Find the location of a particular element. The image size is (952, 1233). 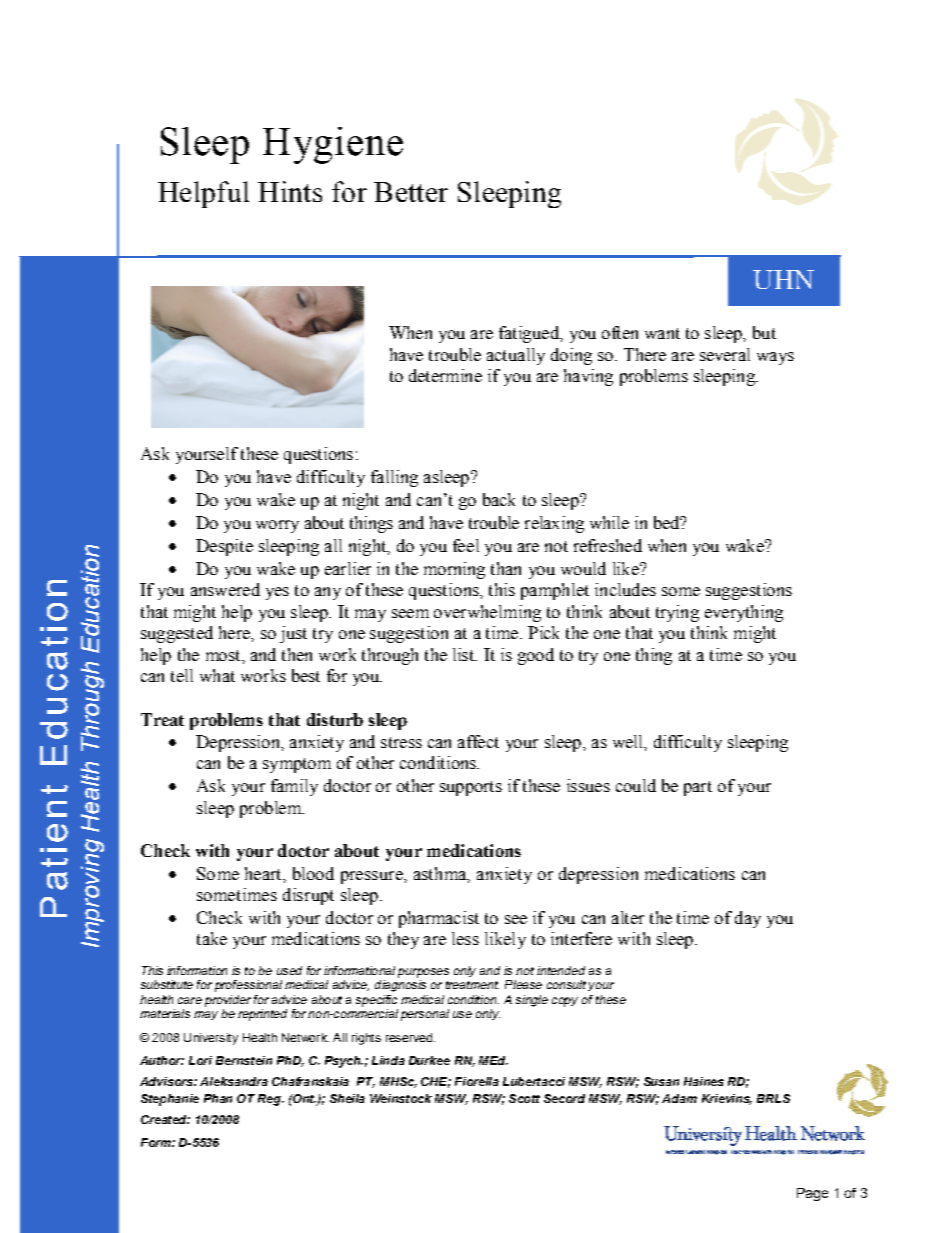

Hints is located at coordinates (290, 191).
